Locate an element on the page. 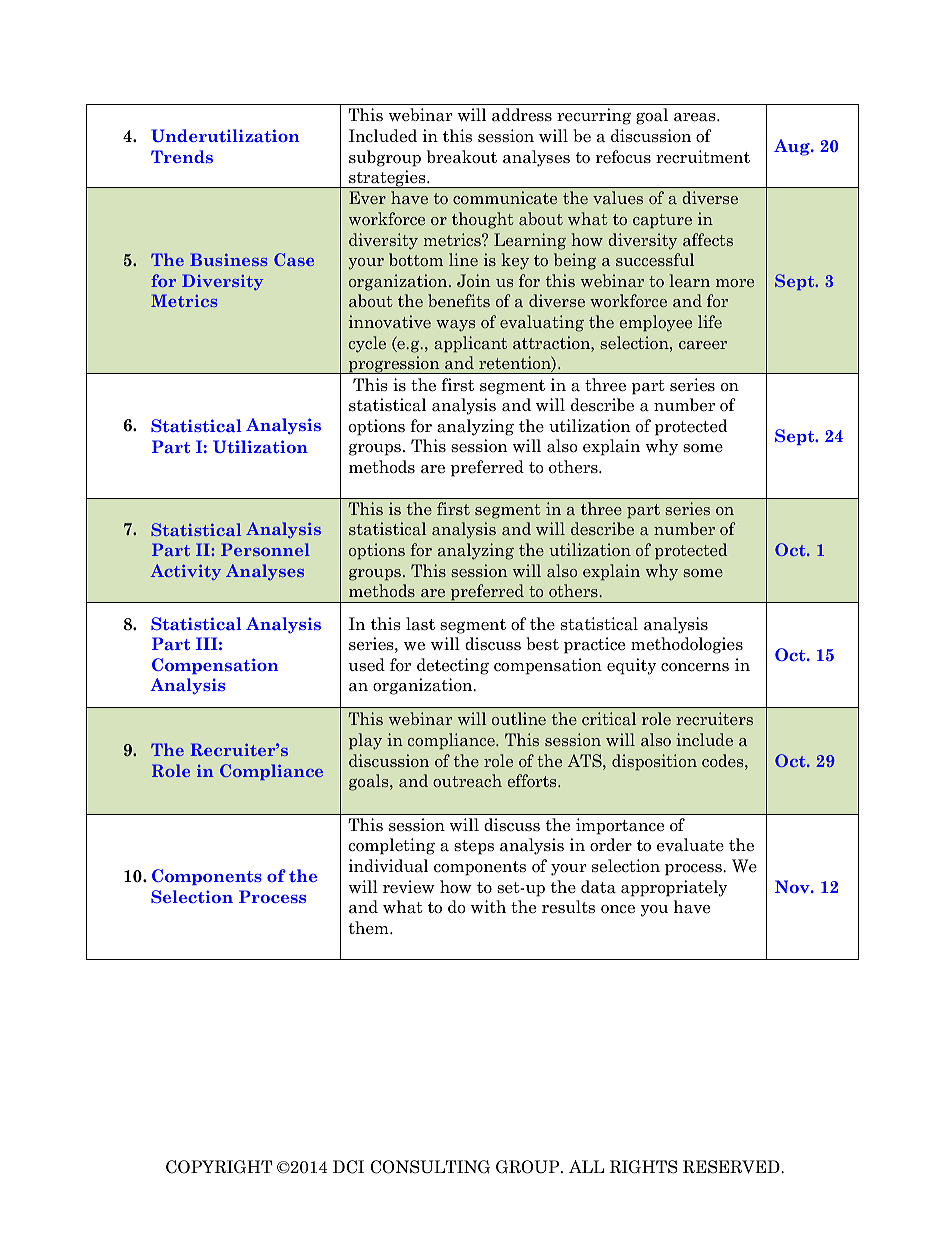 The width and height of the document is (952, 1233). applicant is located at coordinates (470, 344).
